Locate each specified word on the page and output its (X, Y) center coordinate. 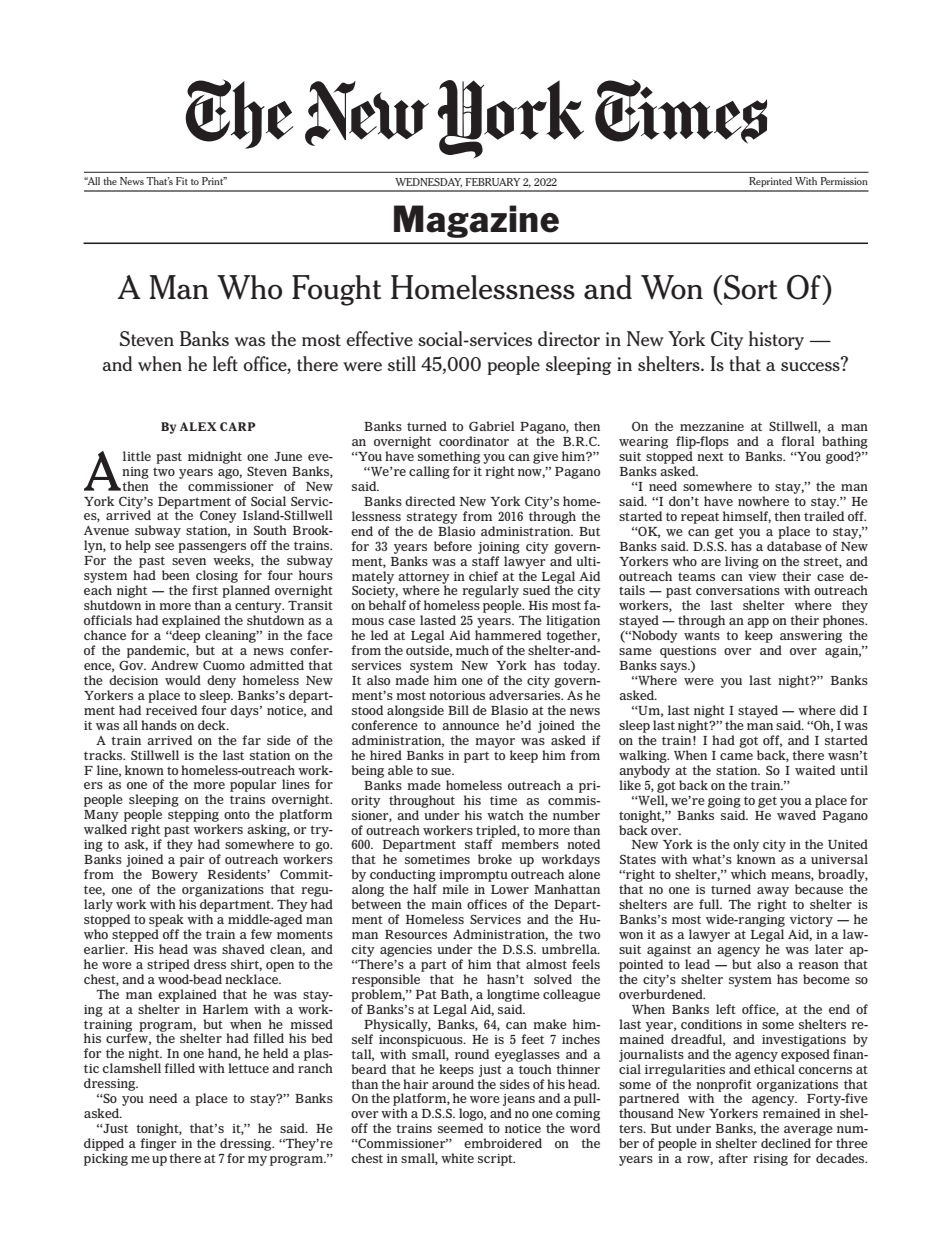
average (808, 1131)
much (472, 650)
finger (158, 1144)
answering (811, 637)
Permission (844, 181)
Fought (336, 290)
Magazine (476, 221)
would (183, 680)
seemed (460, 1128)
